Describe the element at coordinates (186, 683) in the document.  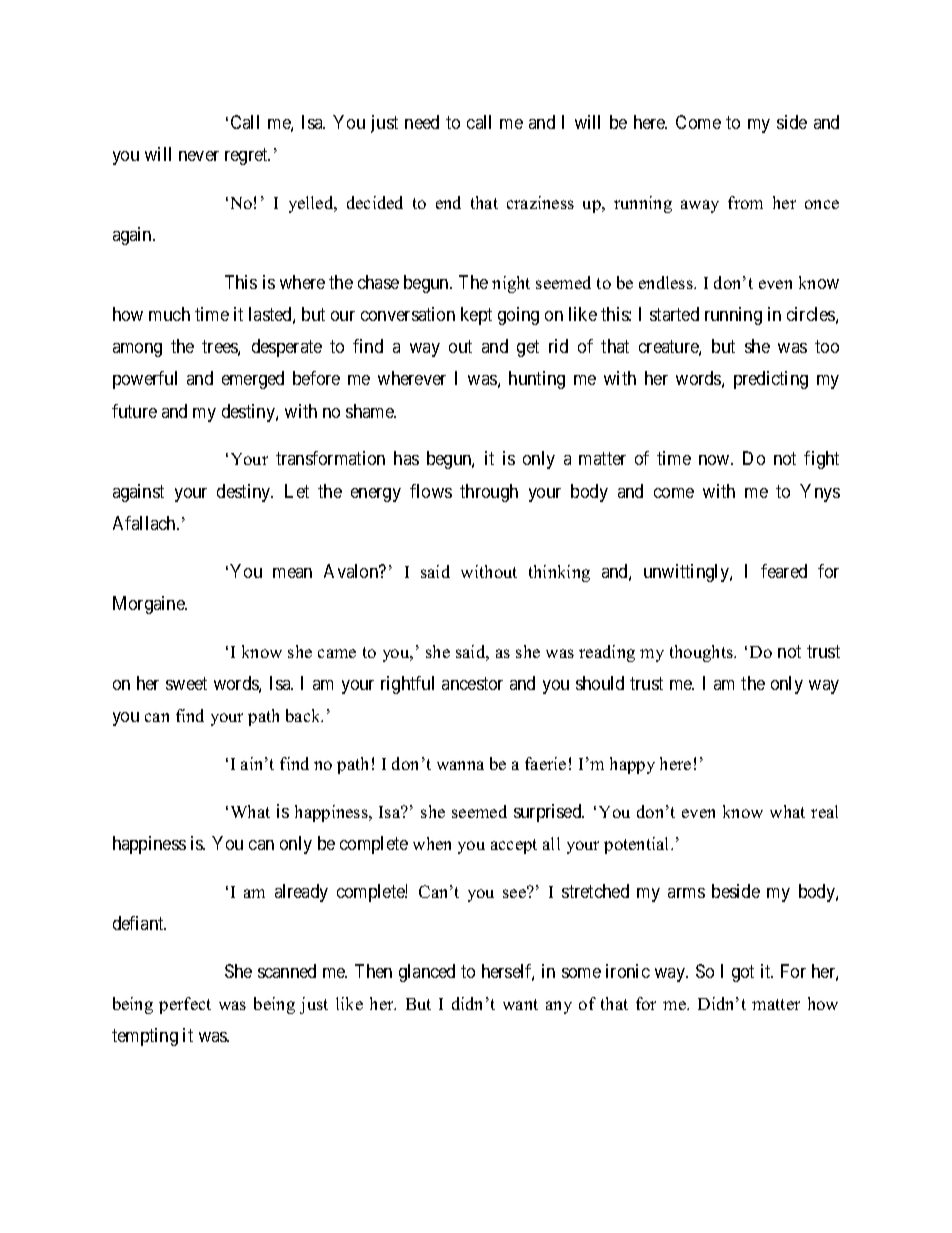
I see `sweet` at that location.
